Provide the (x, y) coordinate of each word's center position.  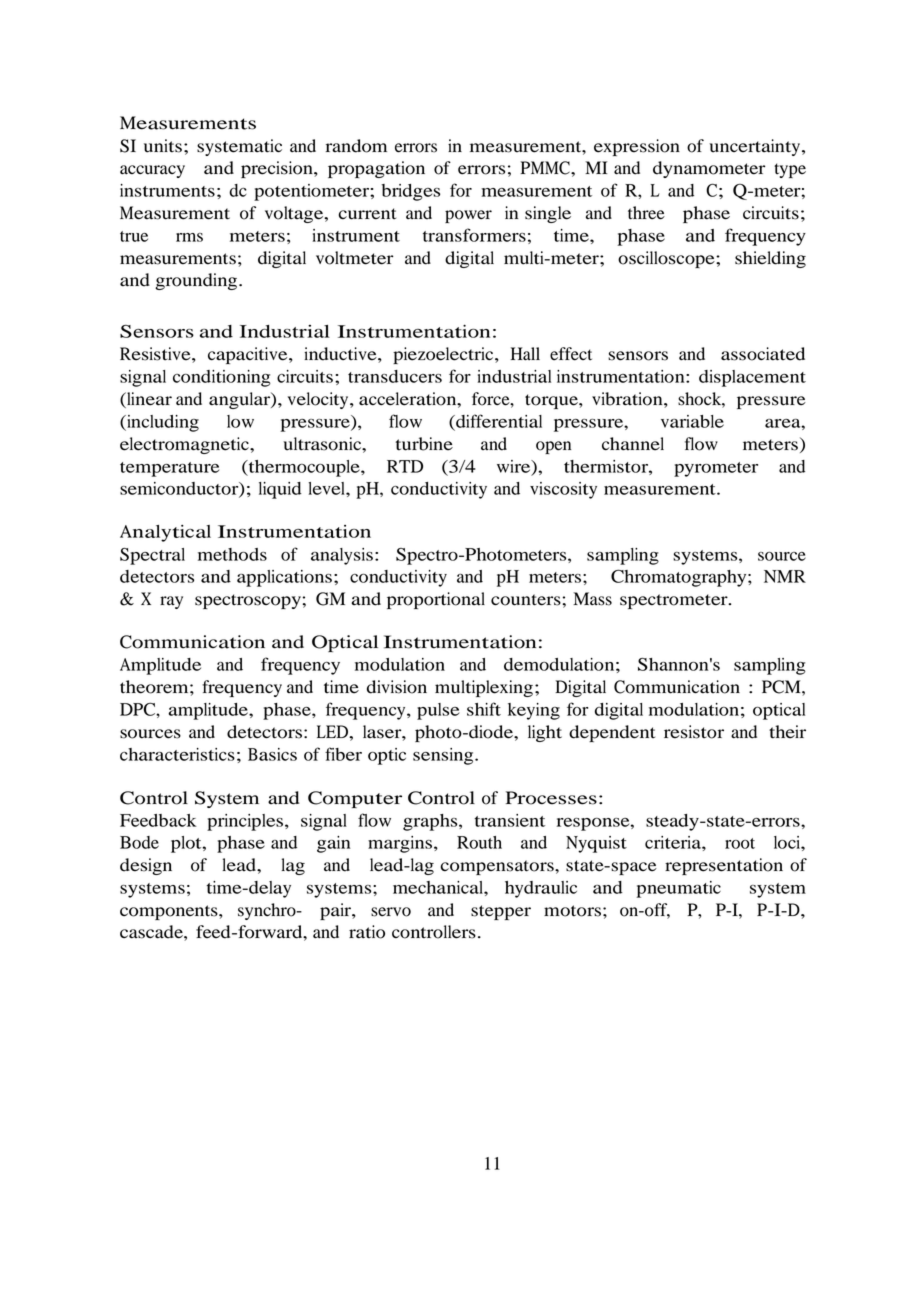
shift (484, 709)
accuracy (152, 171)
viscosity (563, 490)
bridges (410, 192)
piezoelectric (444, 355)
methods (232, 554)
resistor (694, 732)
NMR (785, 576)
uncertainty (754, 147)
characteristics (177, 754)
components (170, 912)
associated (763, 354)
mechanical (439, 887)
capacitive (249, 355)
